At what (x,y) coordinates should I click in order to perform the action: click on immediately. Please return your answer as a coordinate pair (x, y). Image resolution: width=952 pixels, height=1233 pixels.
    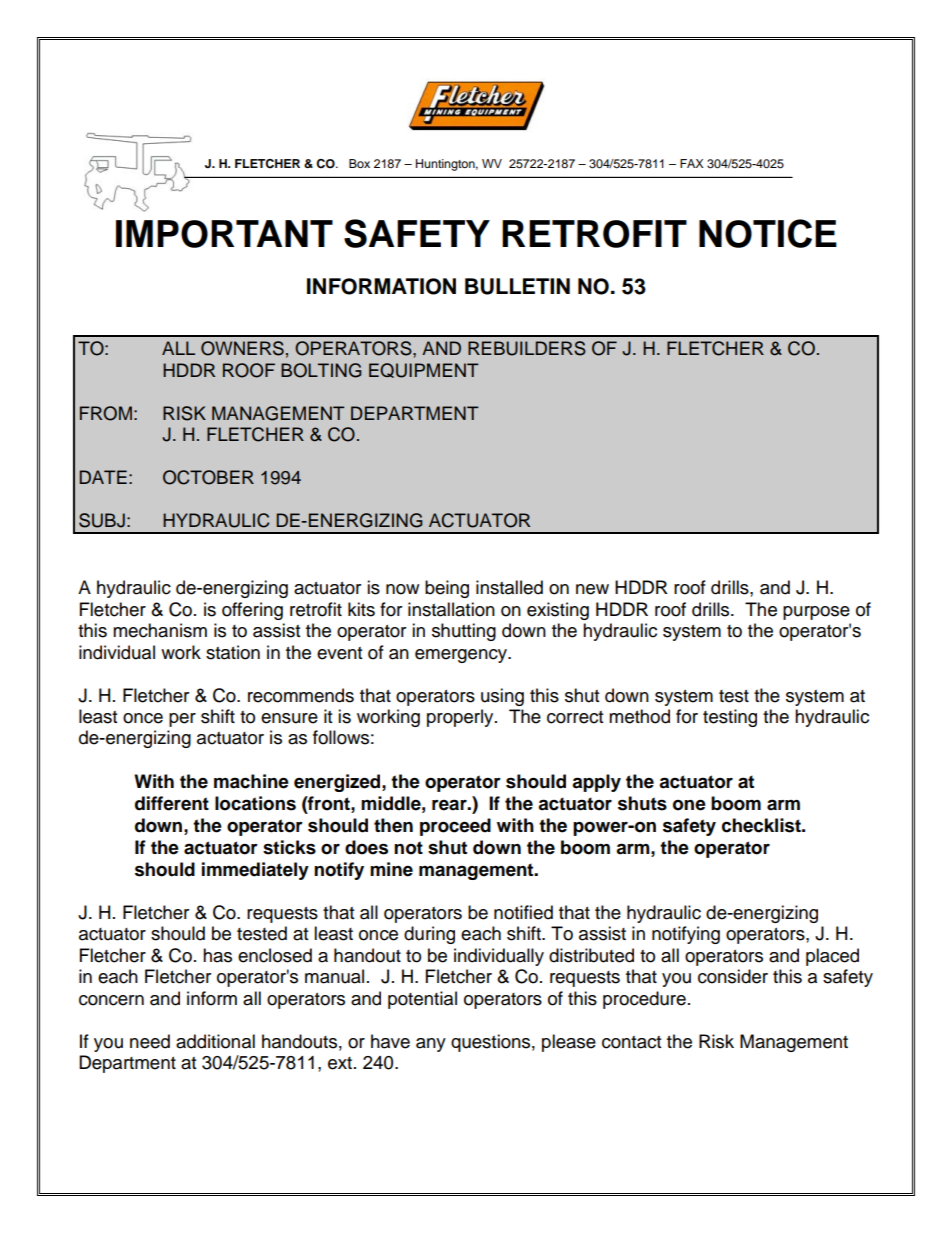
    Looking at the image, I should click on (255, 871).
